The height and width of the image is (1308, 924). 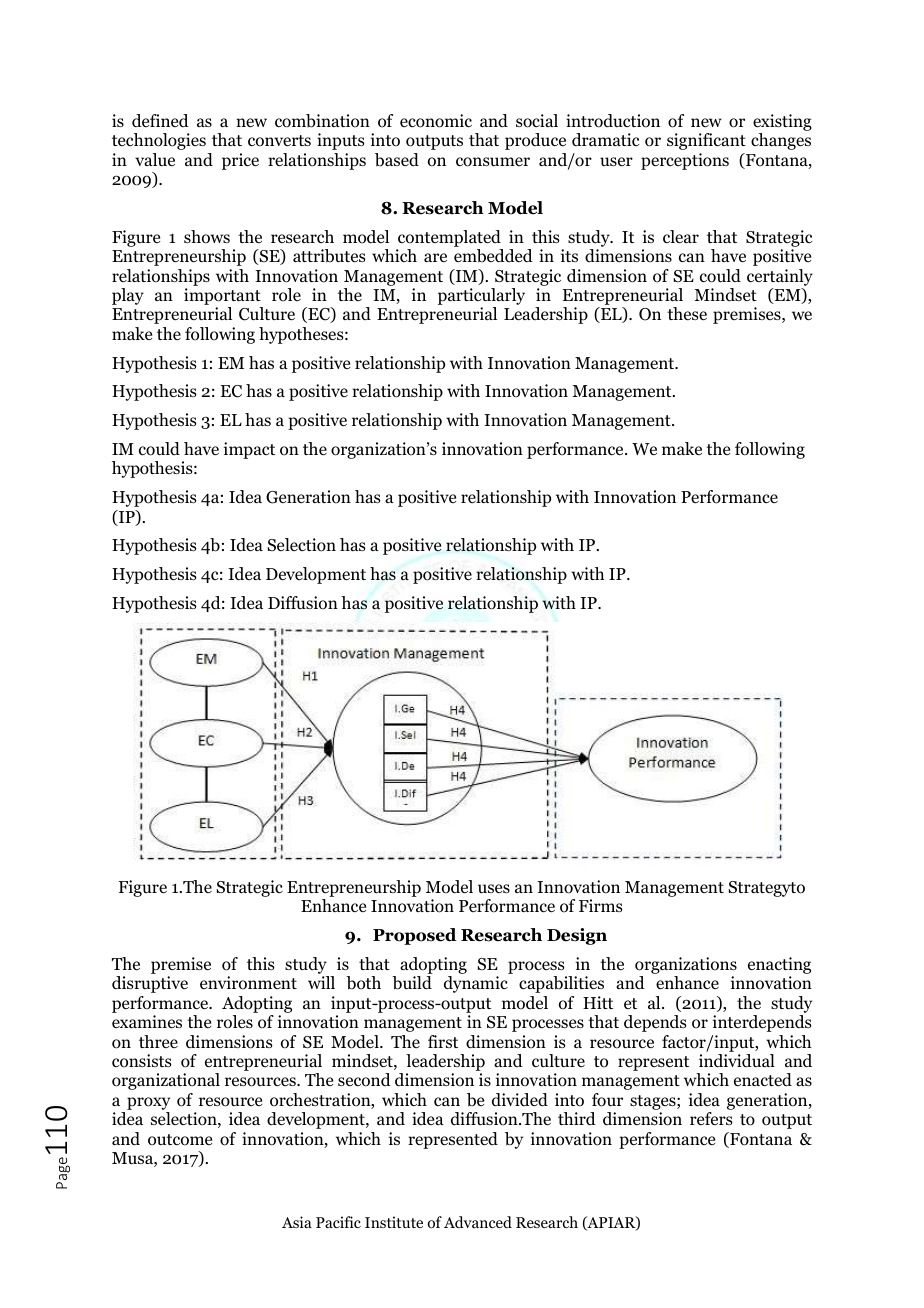 What do you see at coordinates (478, 1222) in the image?
I see `Advanced` at bounding box center [478, 1222].
